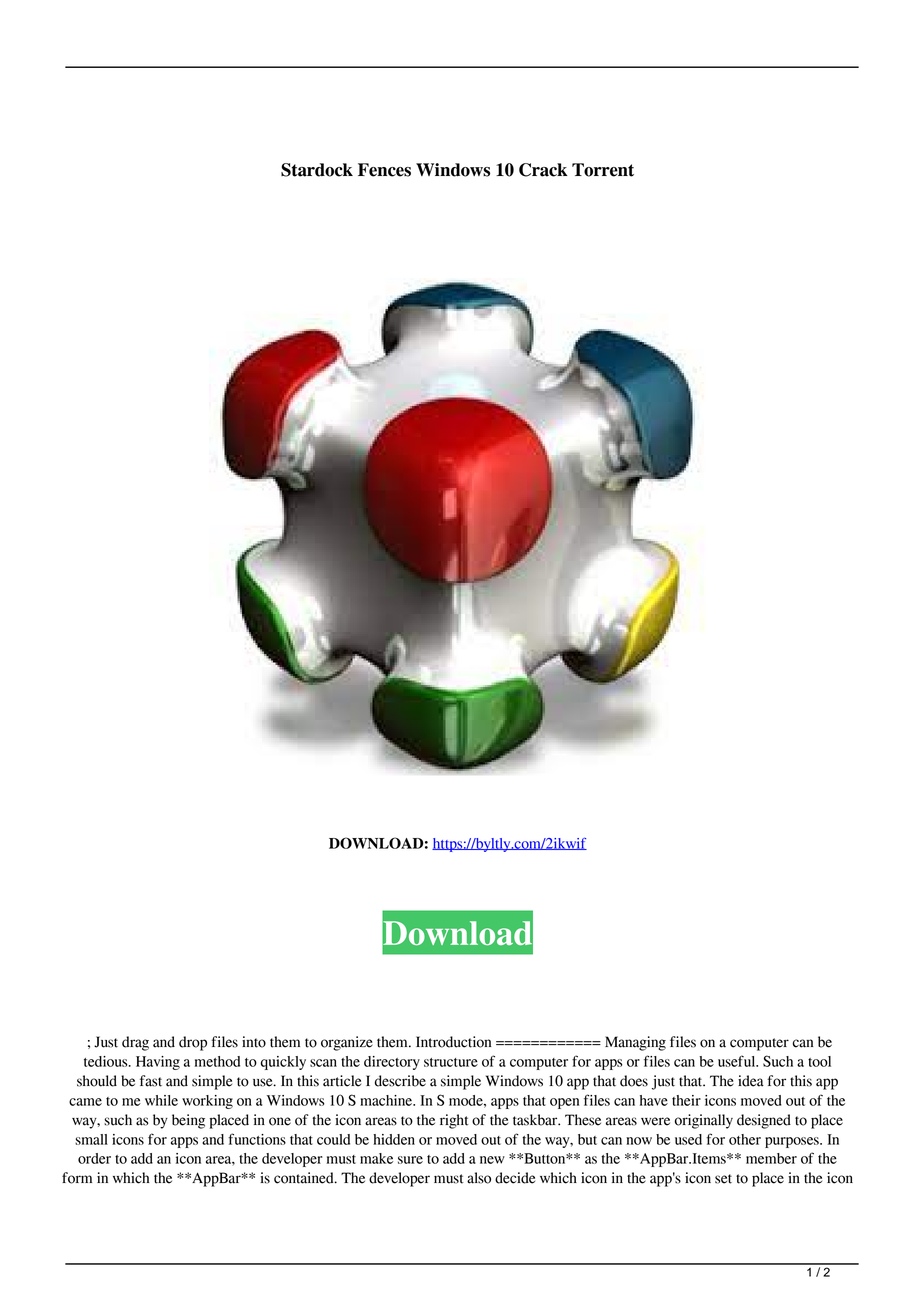 The width and height of the page is (924, 1308). I want to click on Torrent, so click(603, 170).
